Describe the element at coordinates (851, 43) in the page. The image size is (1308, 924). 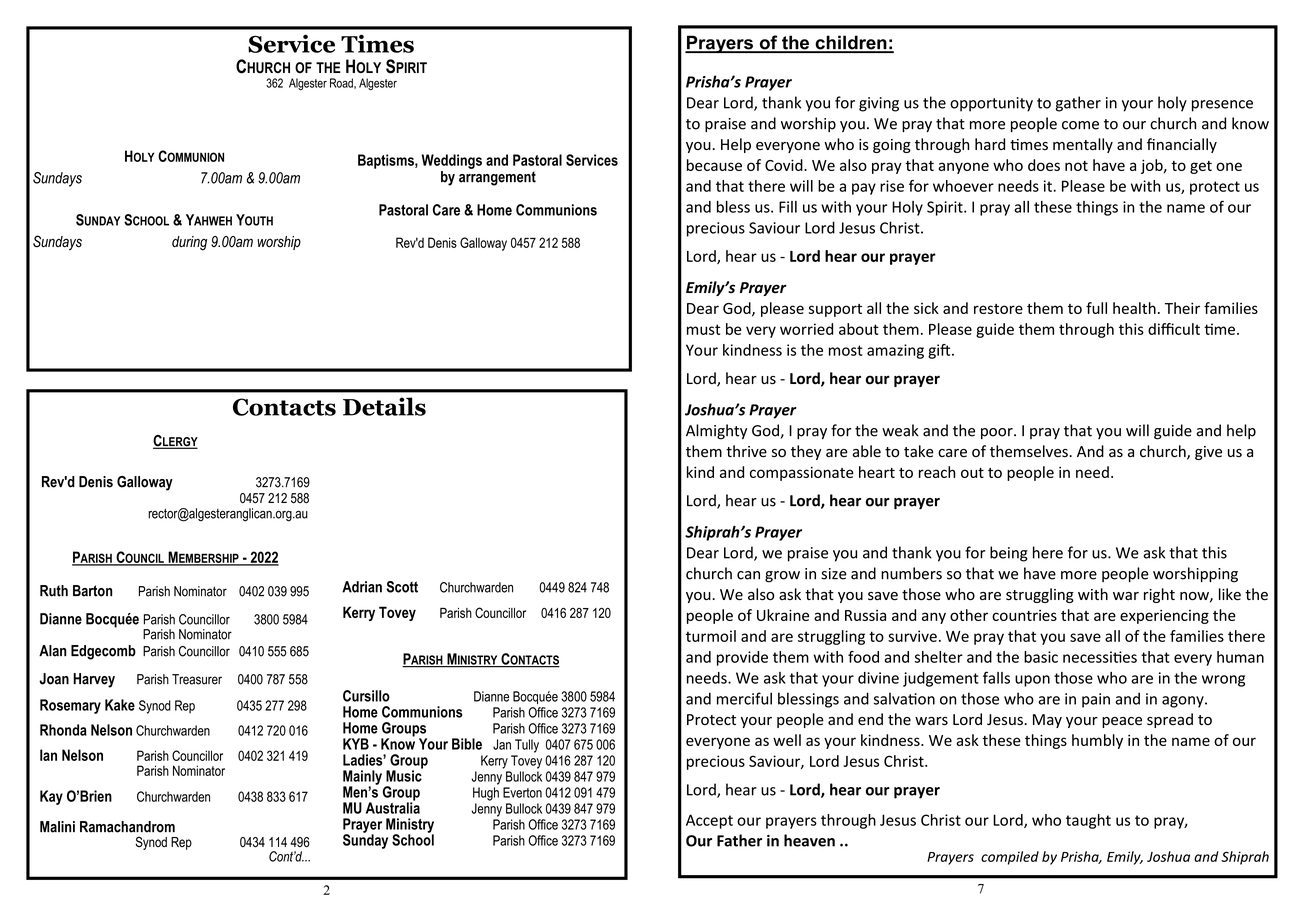
I see `children` at that location.
